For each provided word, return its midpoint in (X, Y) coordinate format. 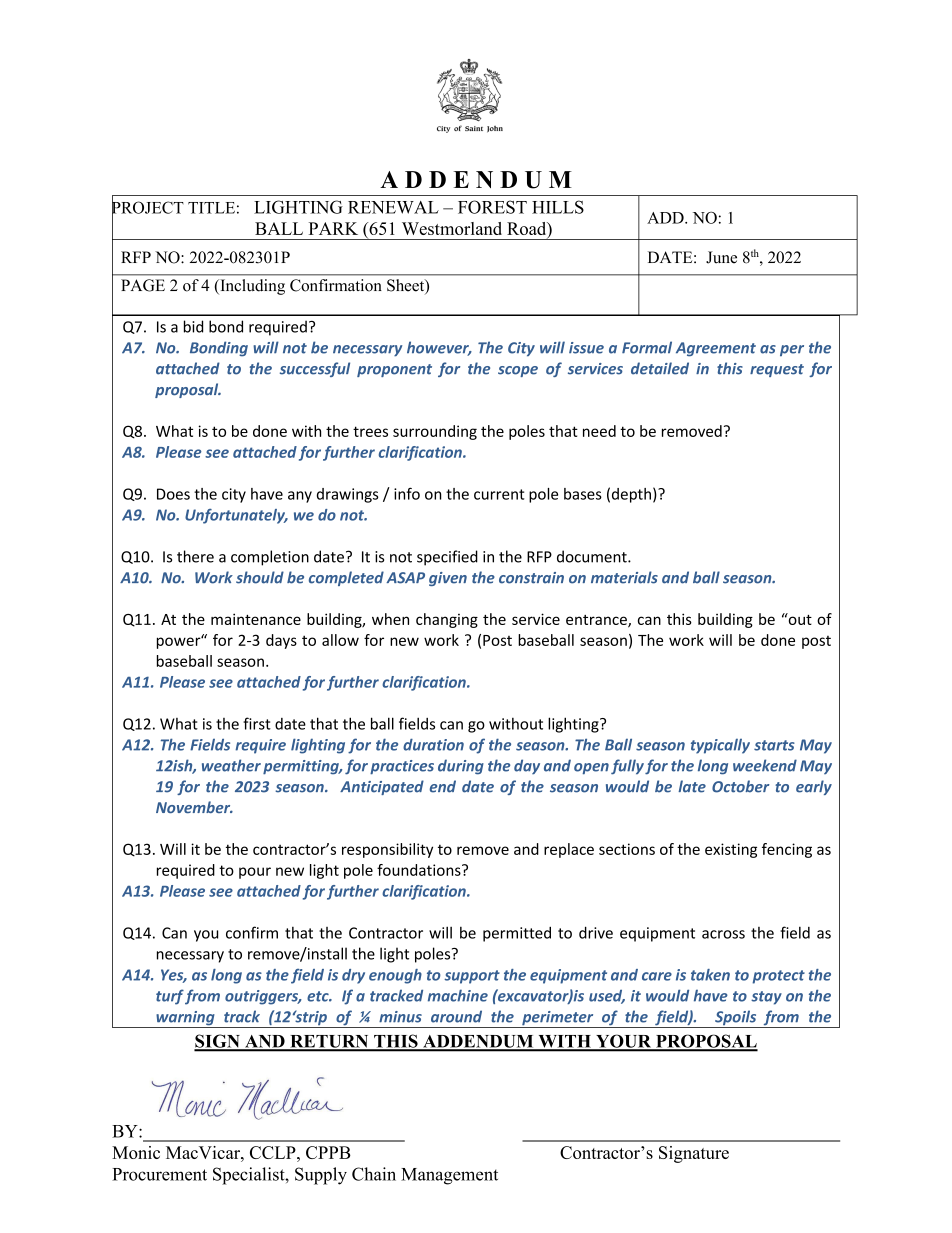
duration (433, 745)
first (257, 723)
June (721, 257)
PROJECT (148, 207)
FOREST (492, 207)
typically (720, 746)
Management (449, 1176)
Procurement (159, 1174)
